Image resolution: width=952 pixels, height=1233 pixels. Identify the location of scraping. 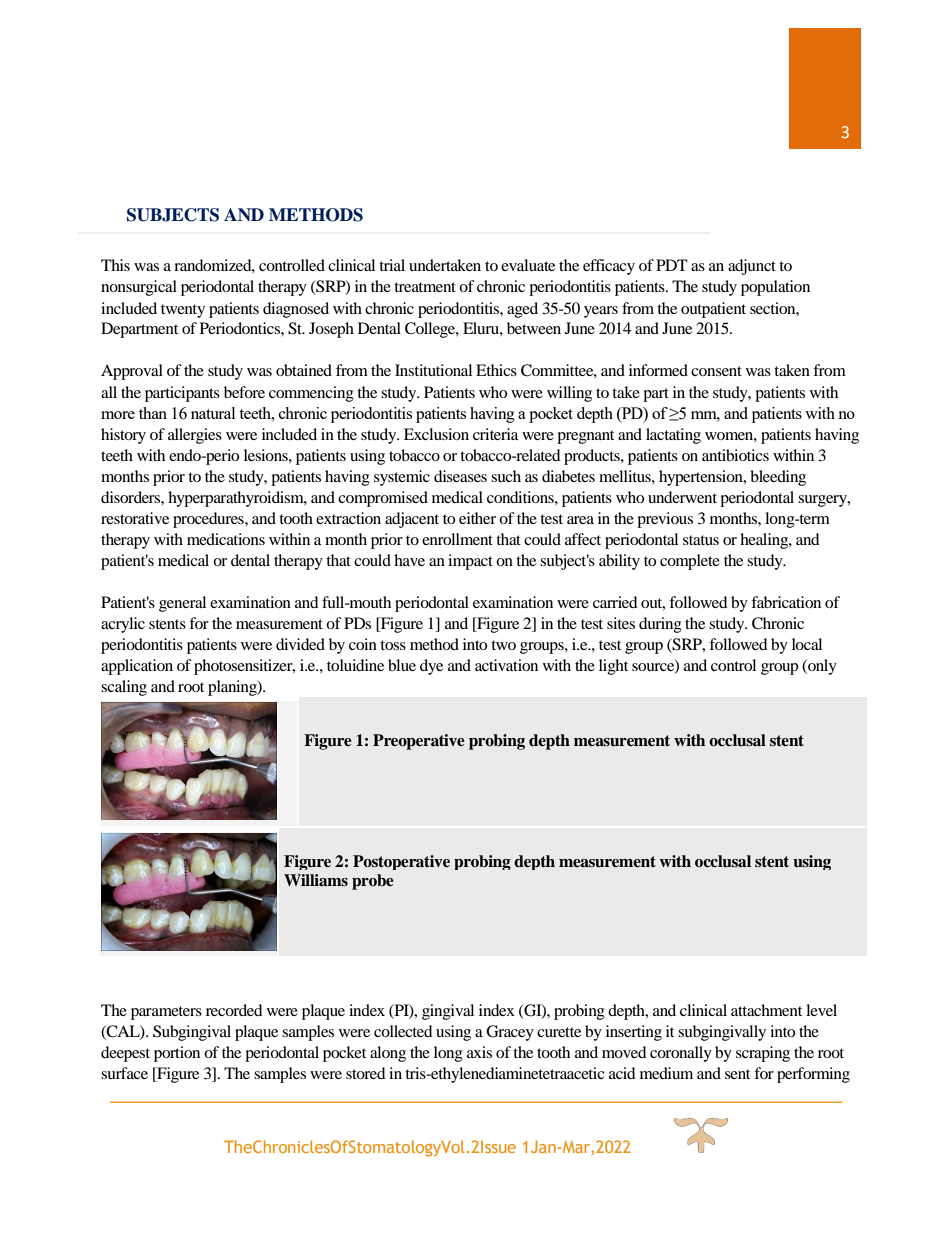
(763, 1054).
